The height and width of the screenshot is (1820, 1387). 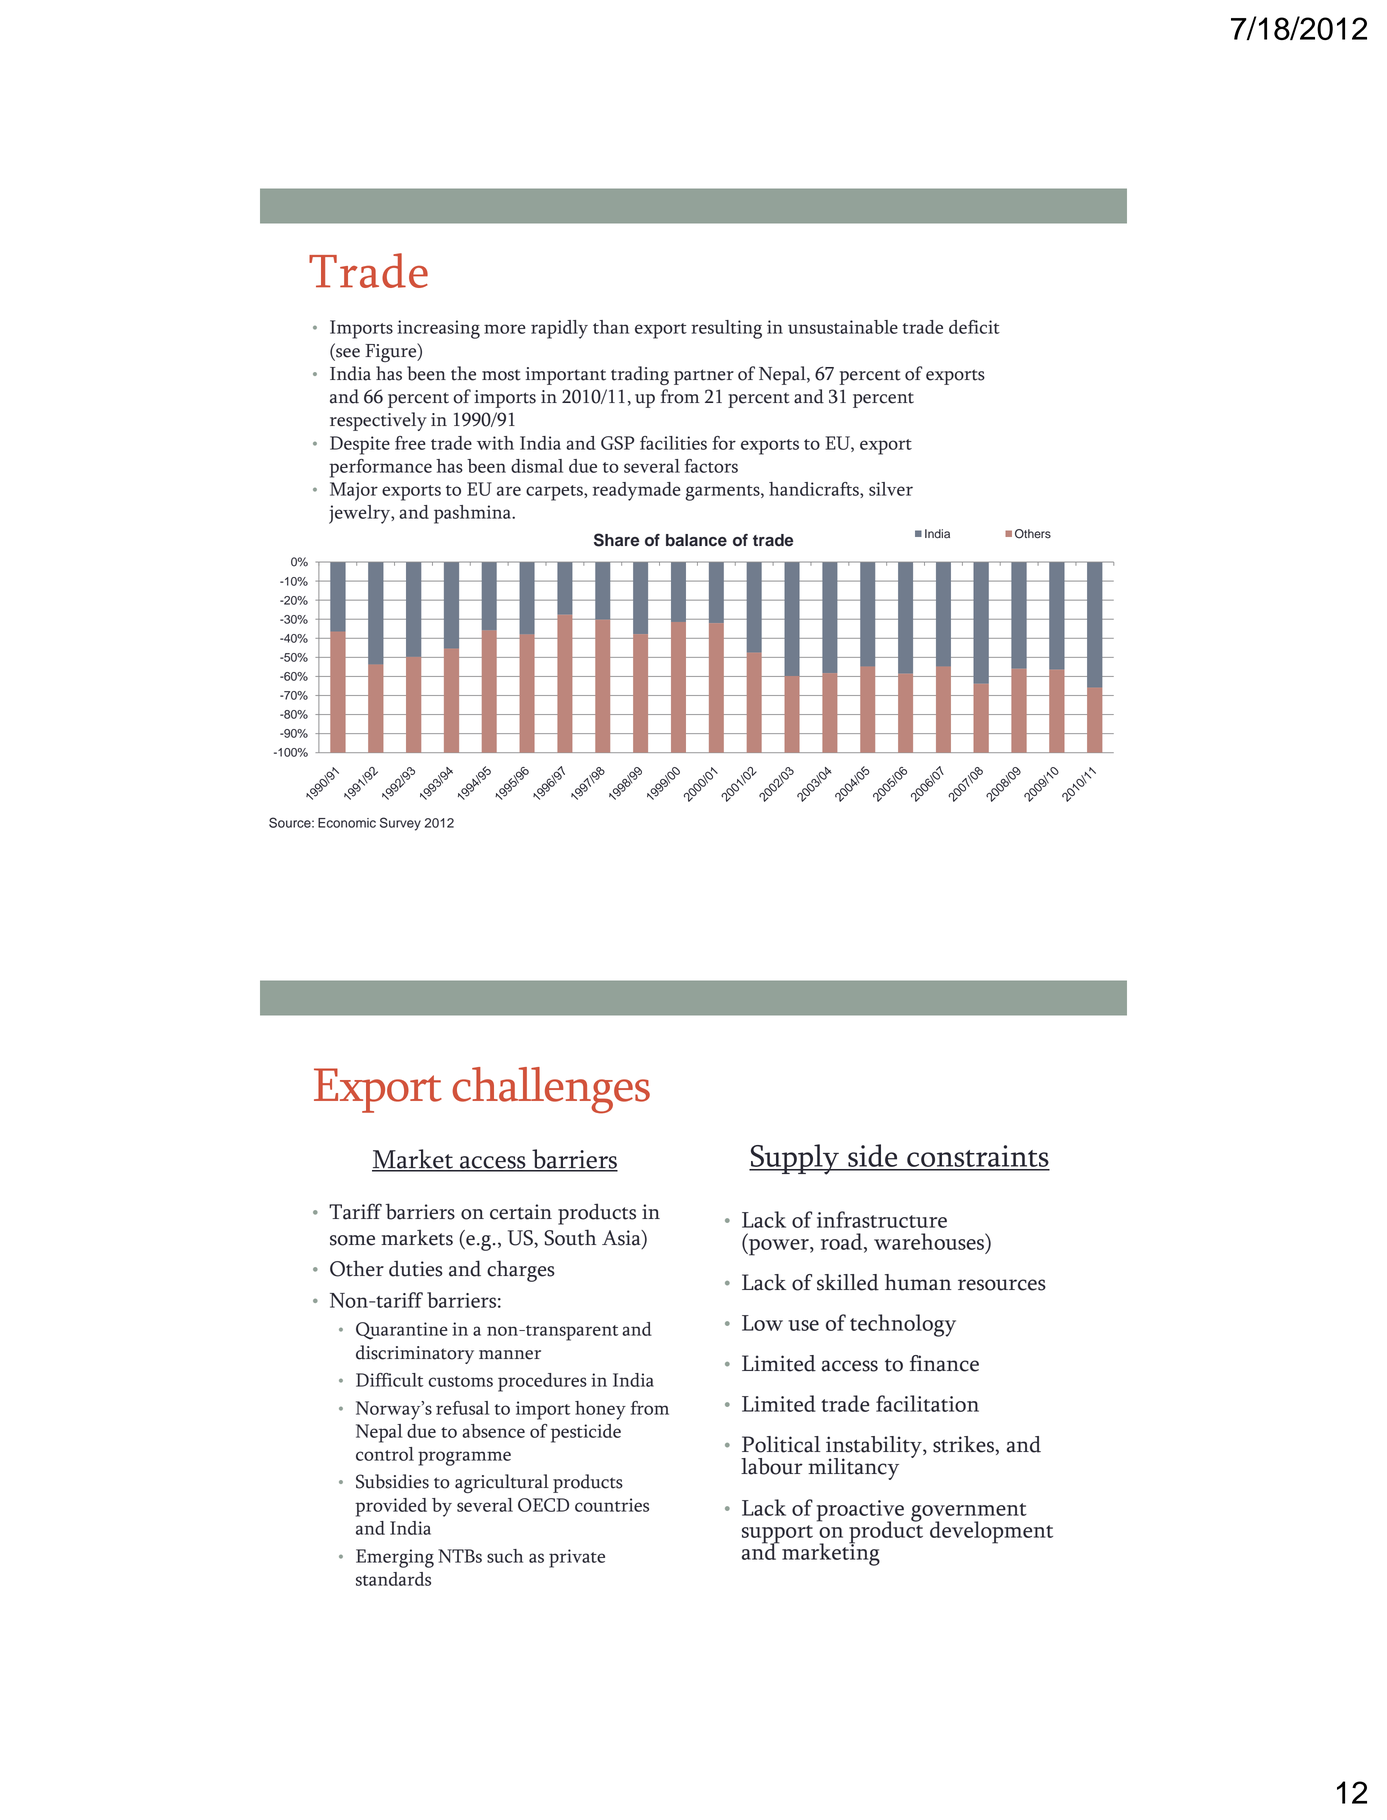 I want to click on Supply, so click(x=795, y=1159).
